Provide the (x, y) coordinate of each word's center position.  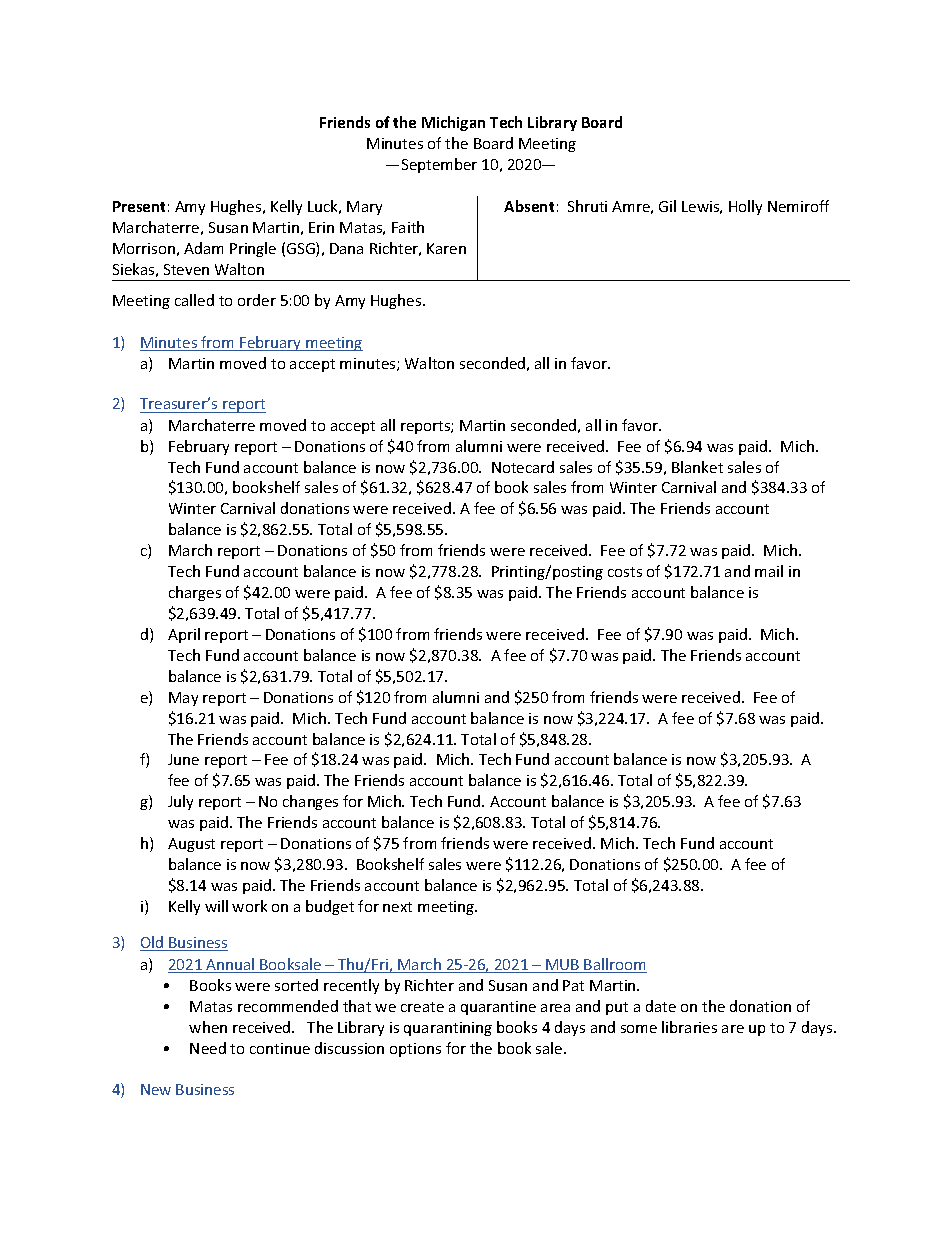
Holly (745, 207)
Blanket (697, 467)
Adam (203, 248)
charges (195, 593)
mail (769, 571)
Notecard (523, 467)
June (183, 759)
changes (310, 802)
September (439, 165)
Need (208, 1048)
